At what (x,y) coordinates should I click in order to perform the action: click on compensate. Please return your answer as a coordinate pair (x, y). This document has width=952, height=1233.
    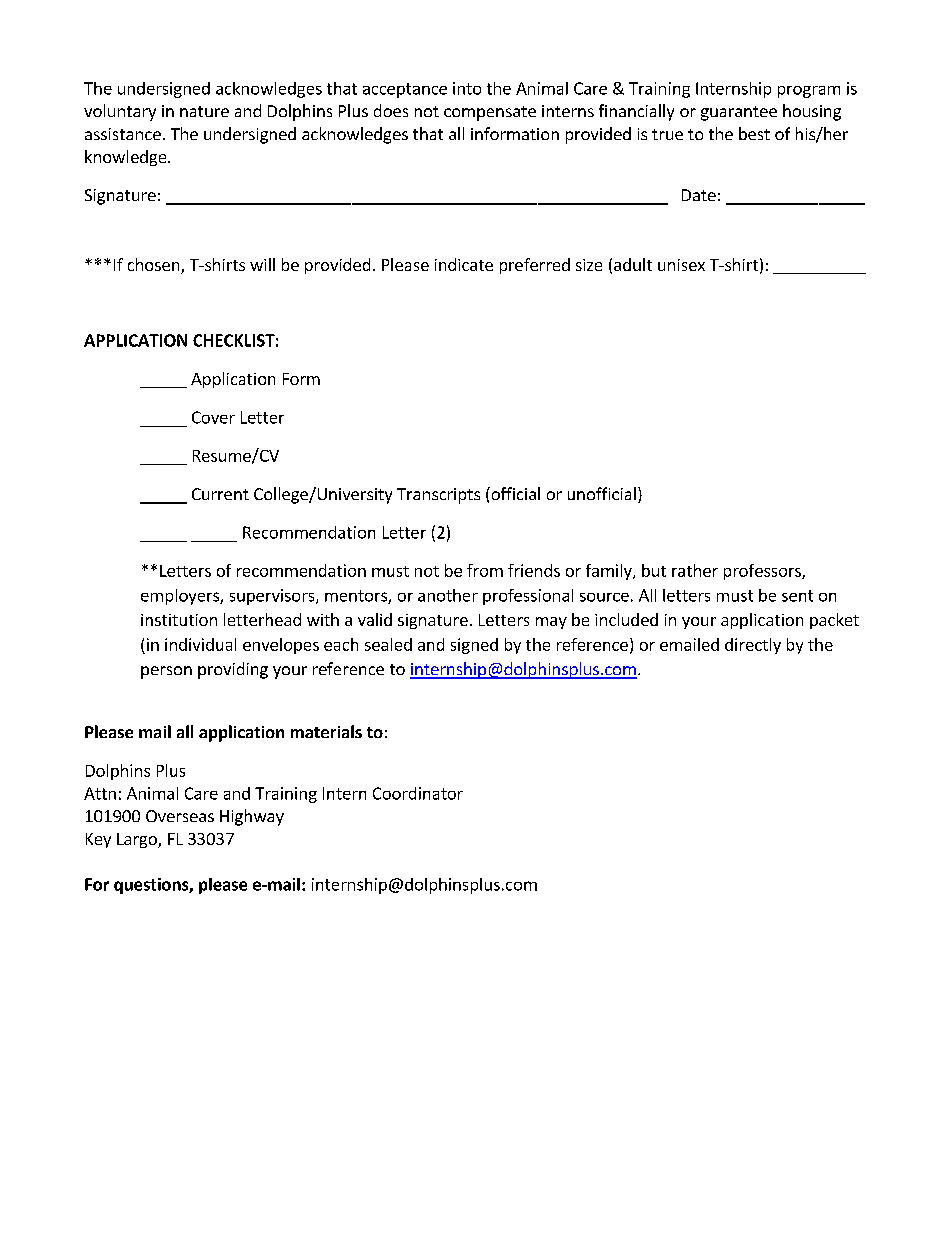
    Looking at the image, I should click on (490, 113).
